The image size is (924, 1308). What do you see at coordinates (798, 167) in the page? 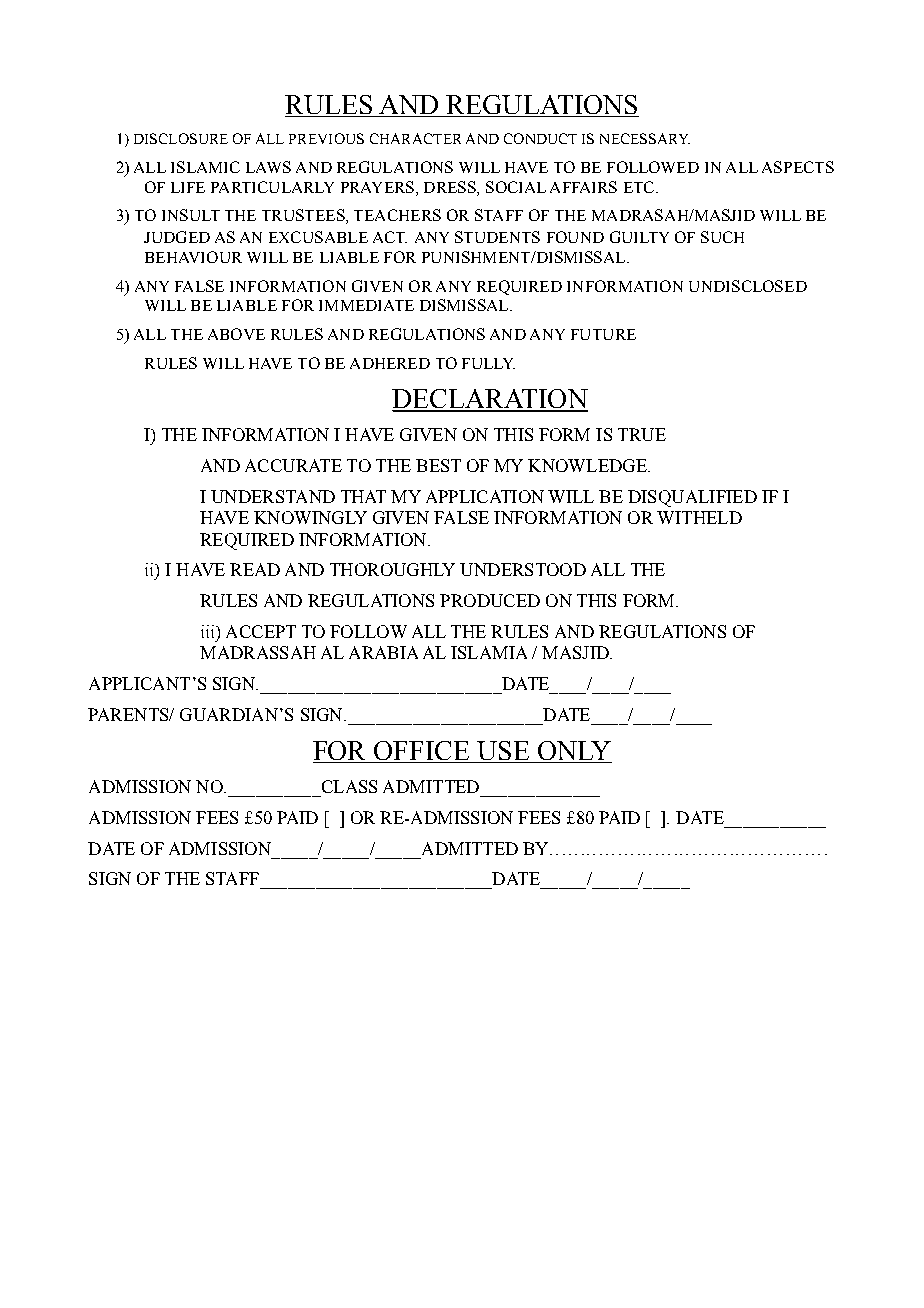
I see `ASPECTS` at bounding box center [798, 167].
